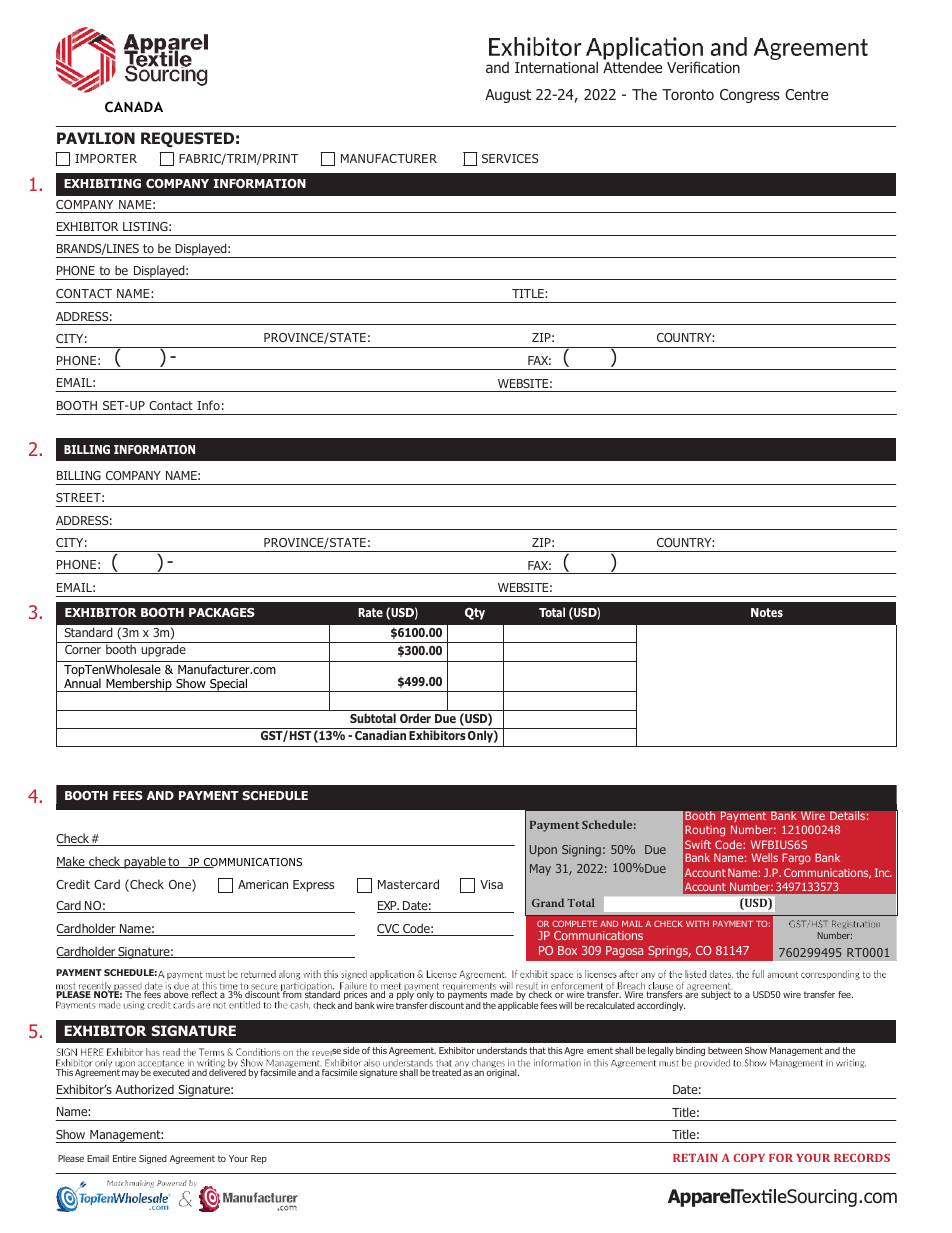 This image has height=1233, width=952. I want to click on CVC, so click(389, 930).
